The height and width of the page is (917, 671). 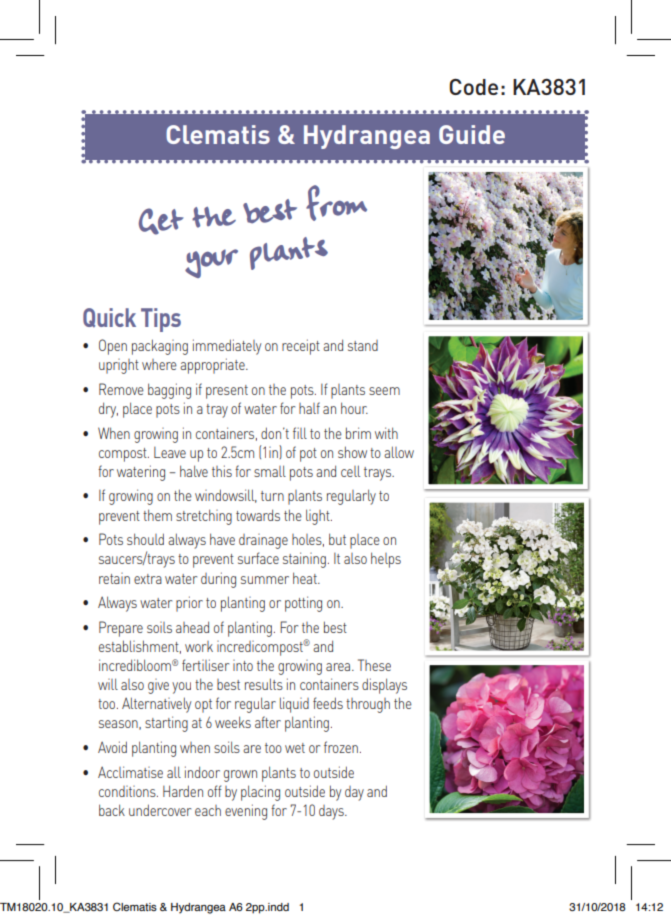 I want to click on stand, so click(x=363, y=345).
